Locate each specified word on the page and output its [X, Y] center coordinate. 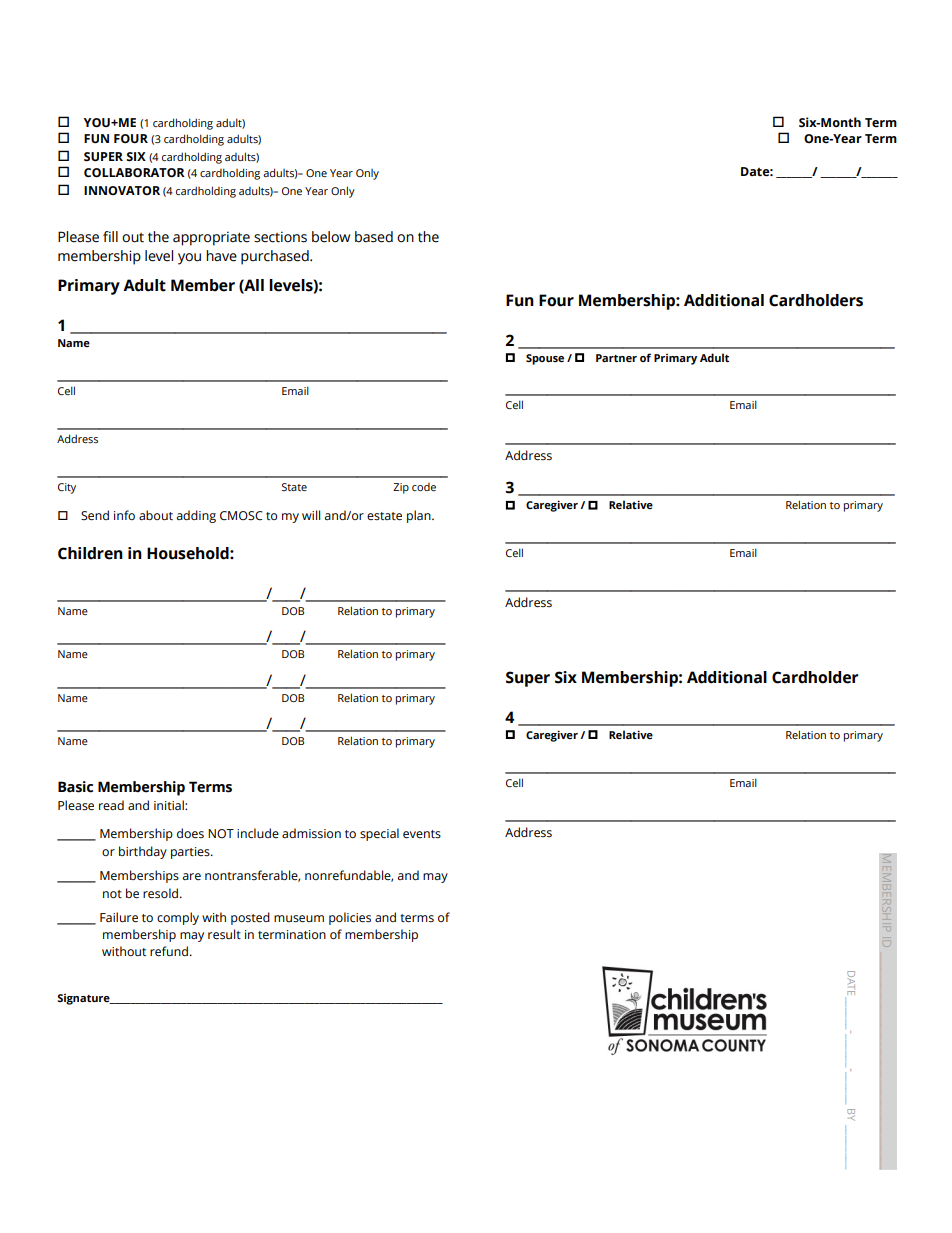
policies [350, 918]
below [331, 237]
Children [90, 553]
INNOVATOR [122, 190]
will [311, 515]
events [422, 834]
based [374, 237]
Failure [119, 917]
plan [420, 516]
